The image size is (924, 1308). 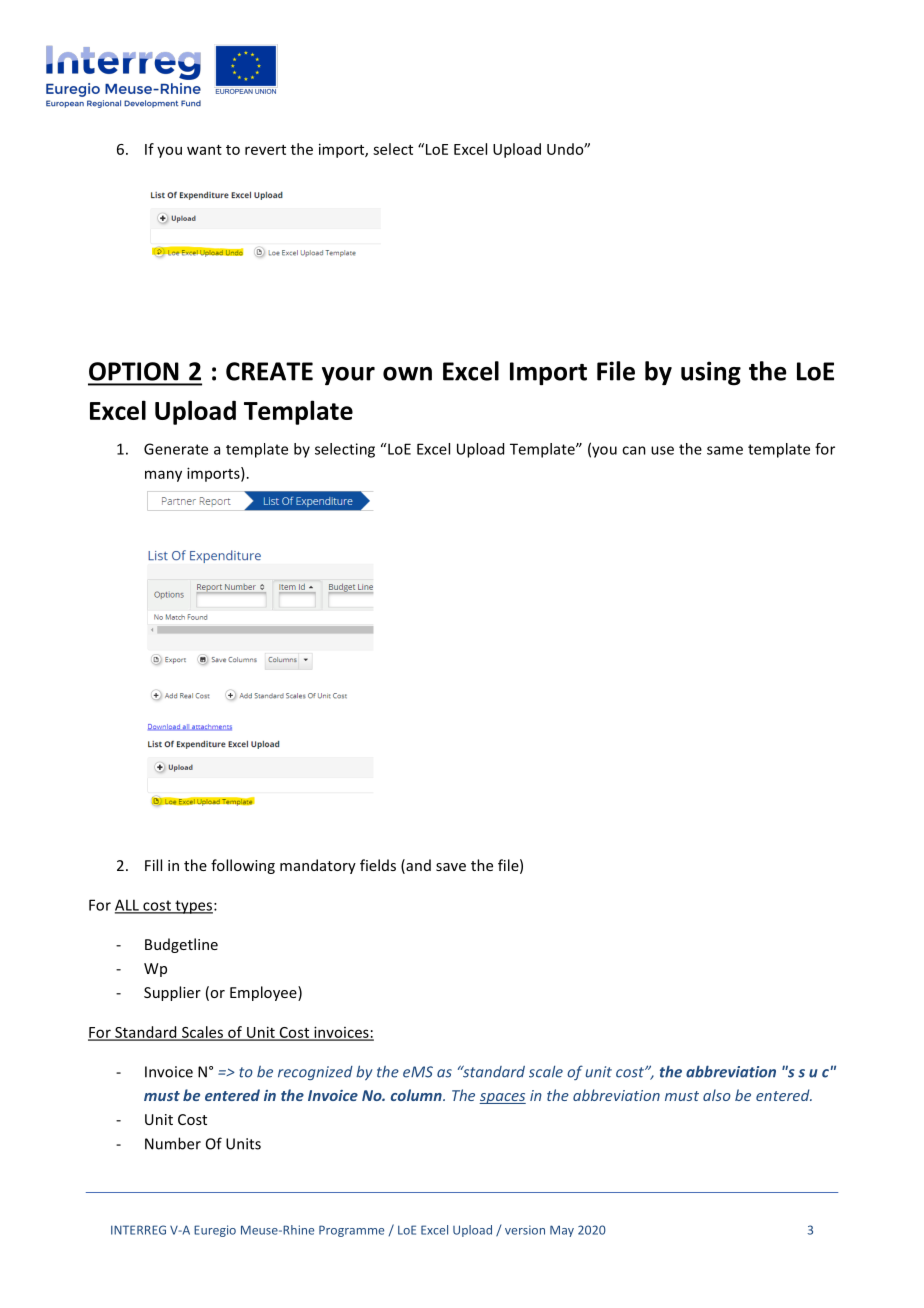 I want to click on same, so click(x=725, y=450).
